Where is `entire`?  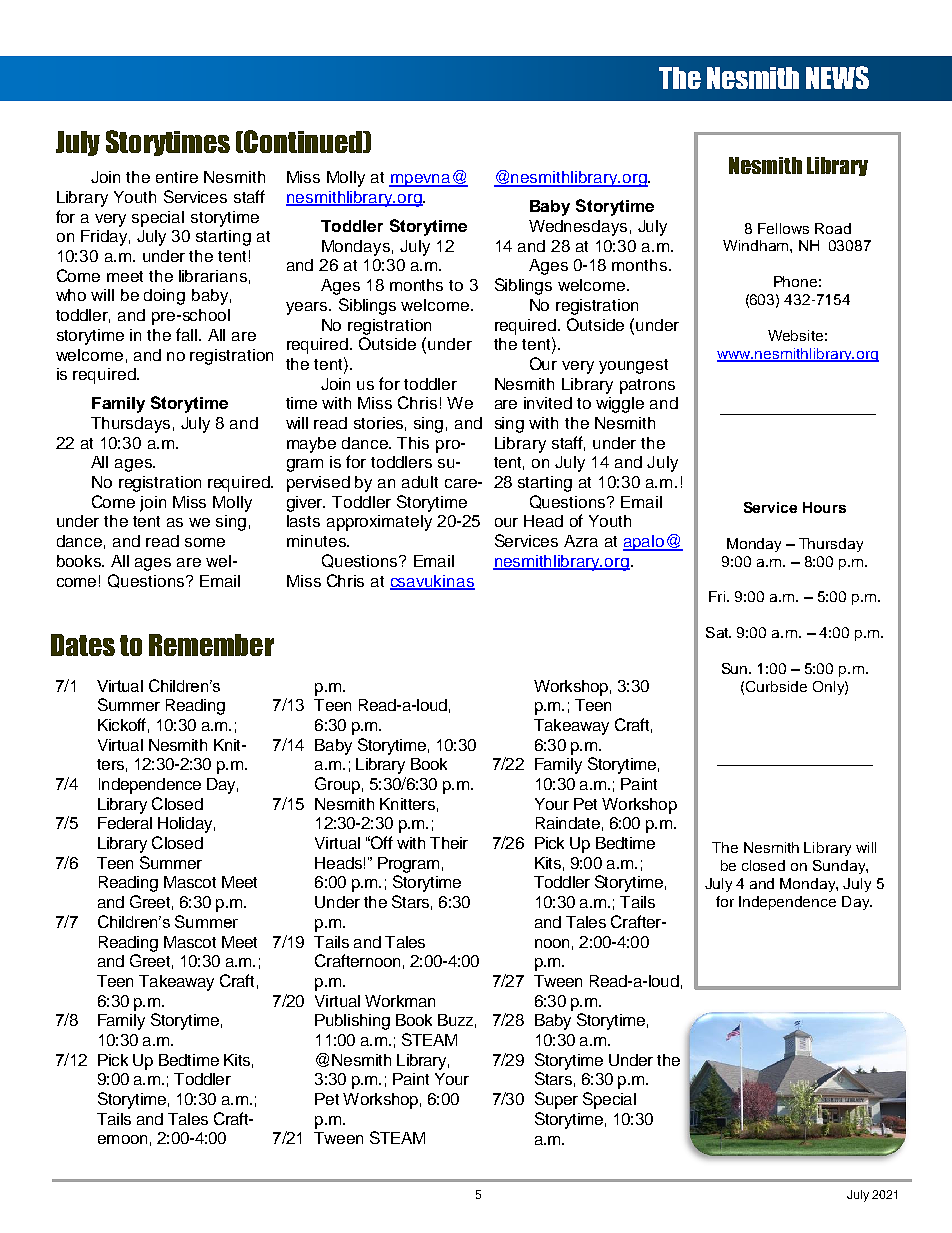
entire is located at coordinates (177, 177).
